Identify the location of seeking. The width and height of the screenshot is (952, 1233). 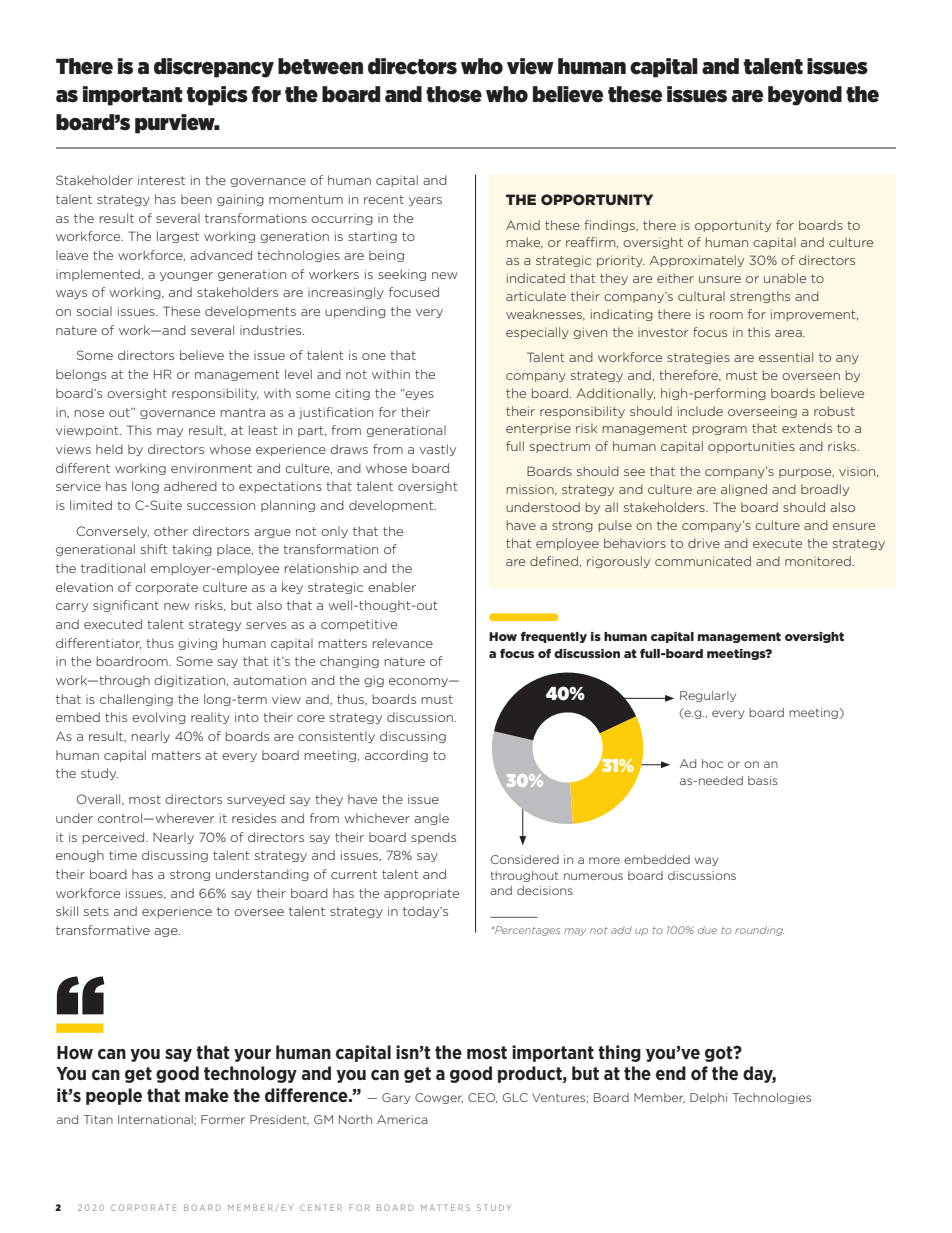
(402, 275).
